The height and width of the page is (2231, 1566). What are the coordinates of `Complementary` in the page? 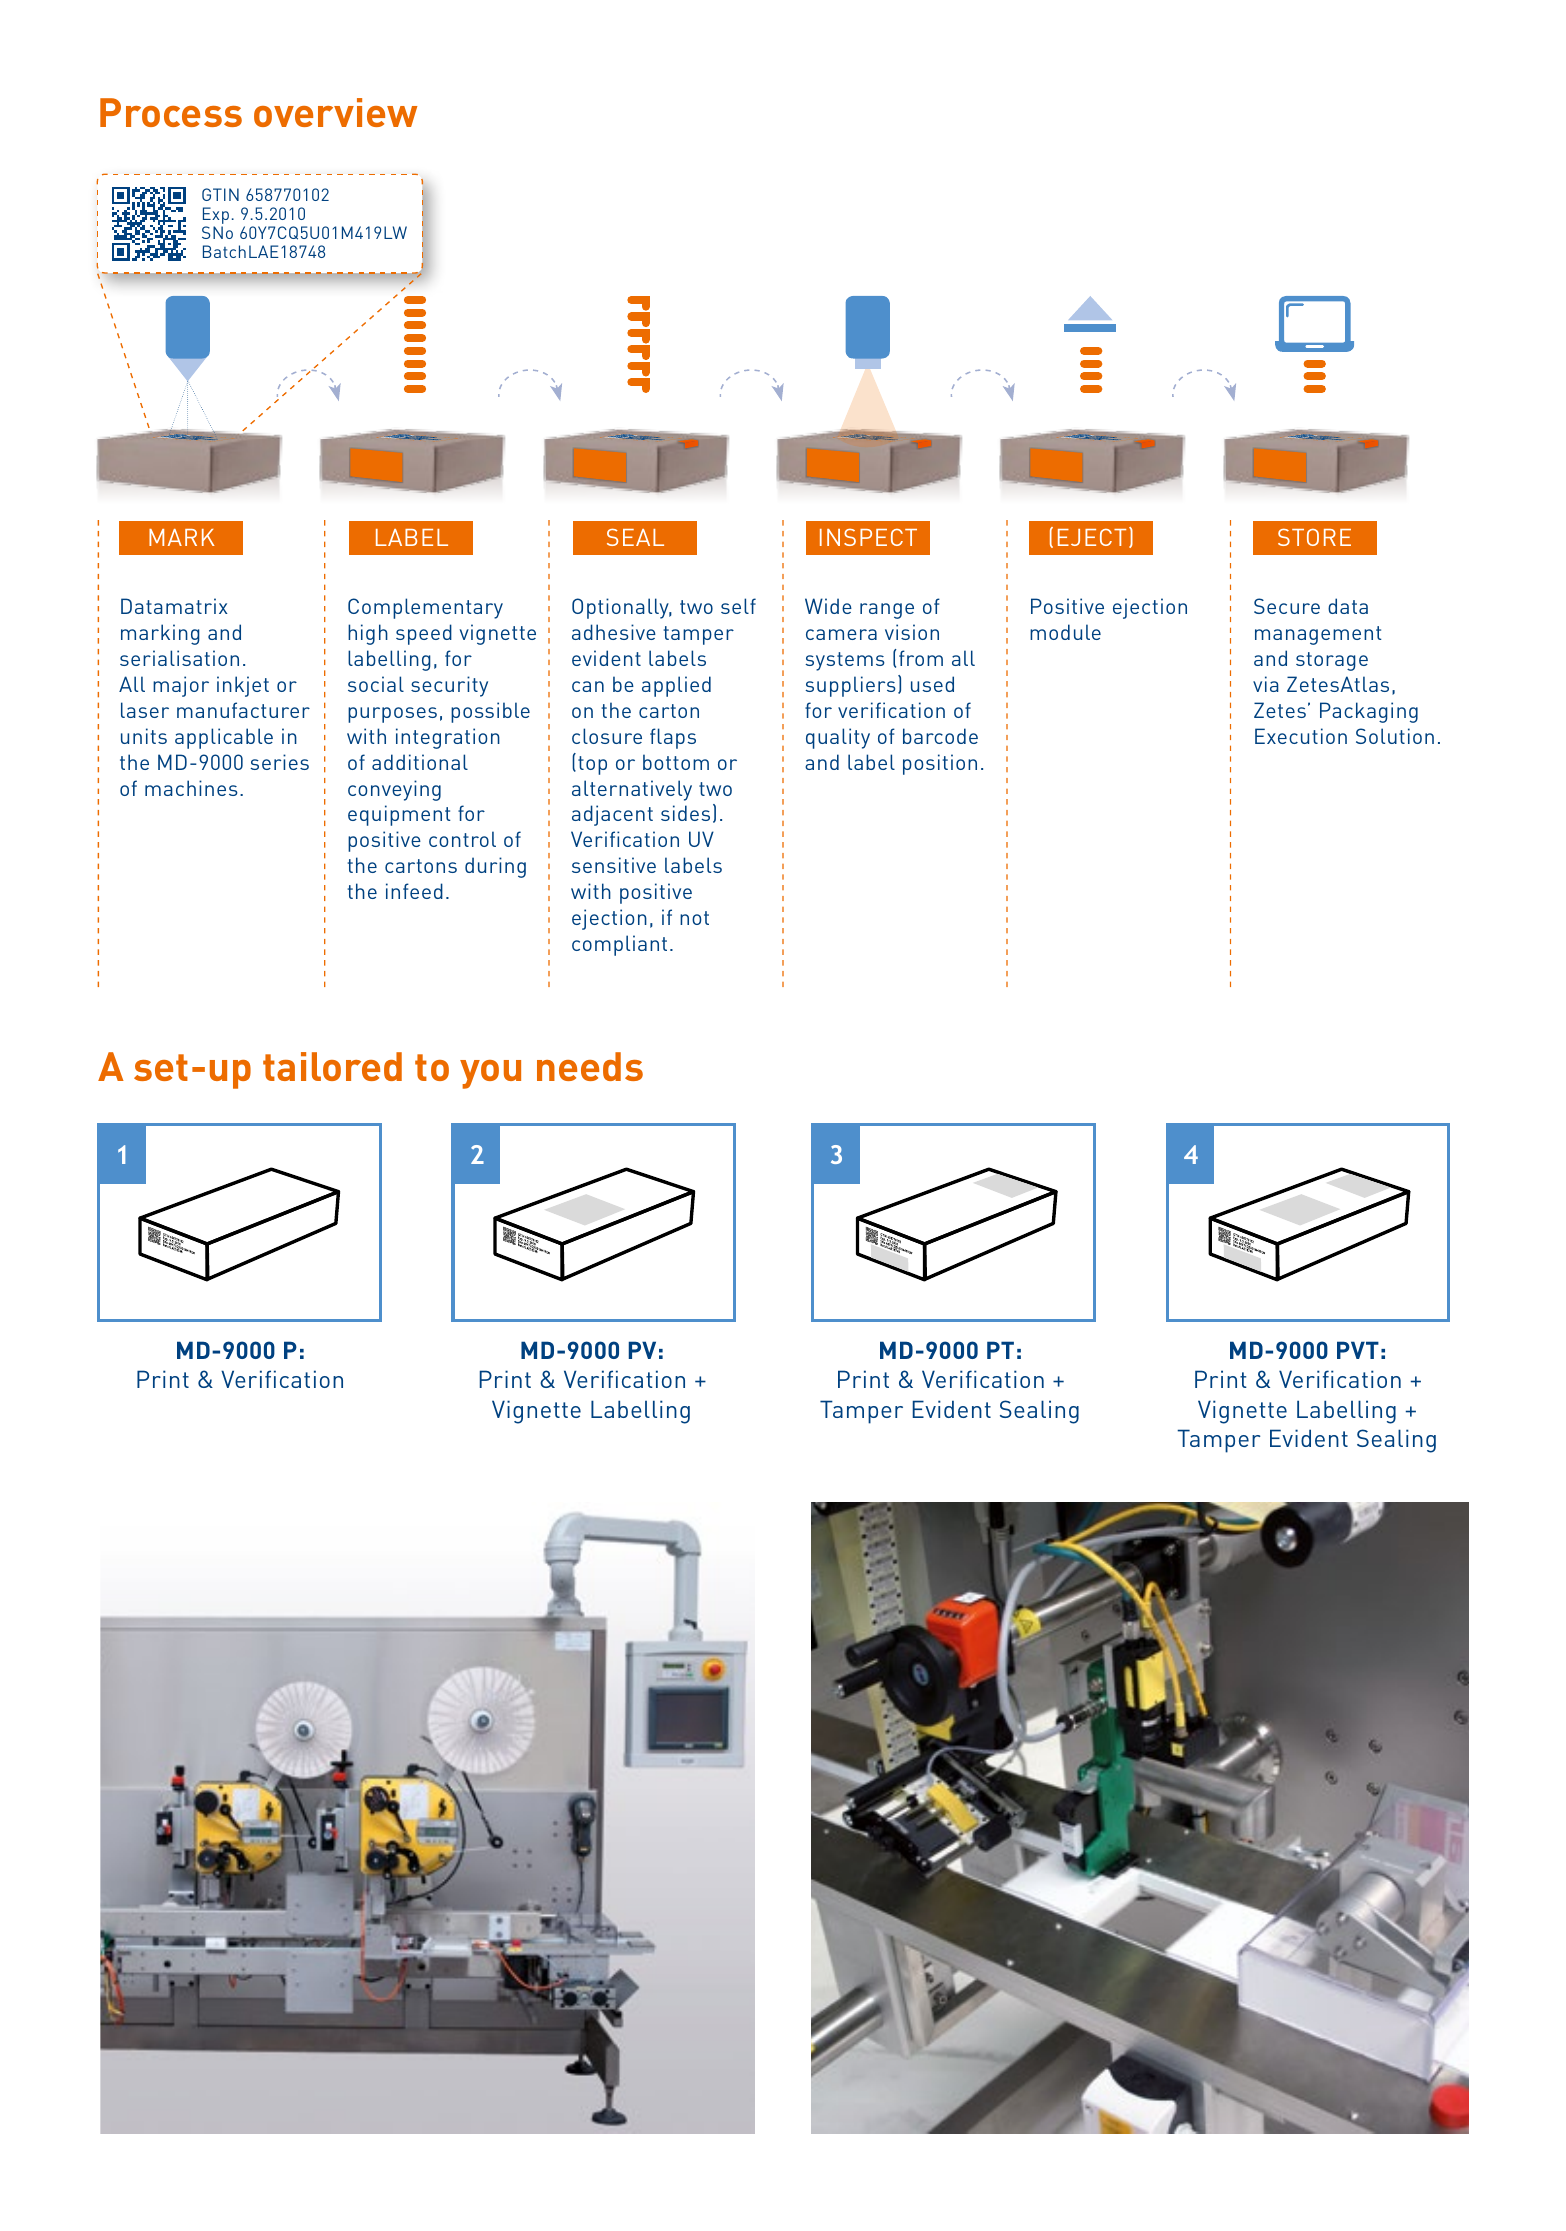 It's located at (425, 608).
